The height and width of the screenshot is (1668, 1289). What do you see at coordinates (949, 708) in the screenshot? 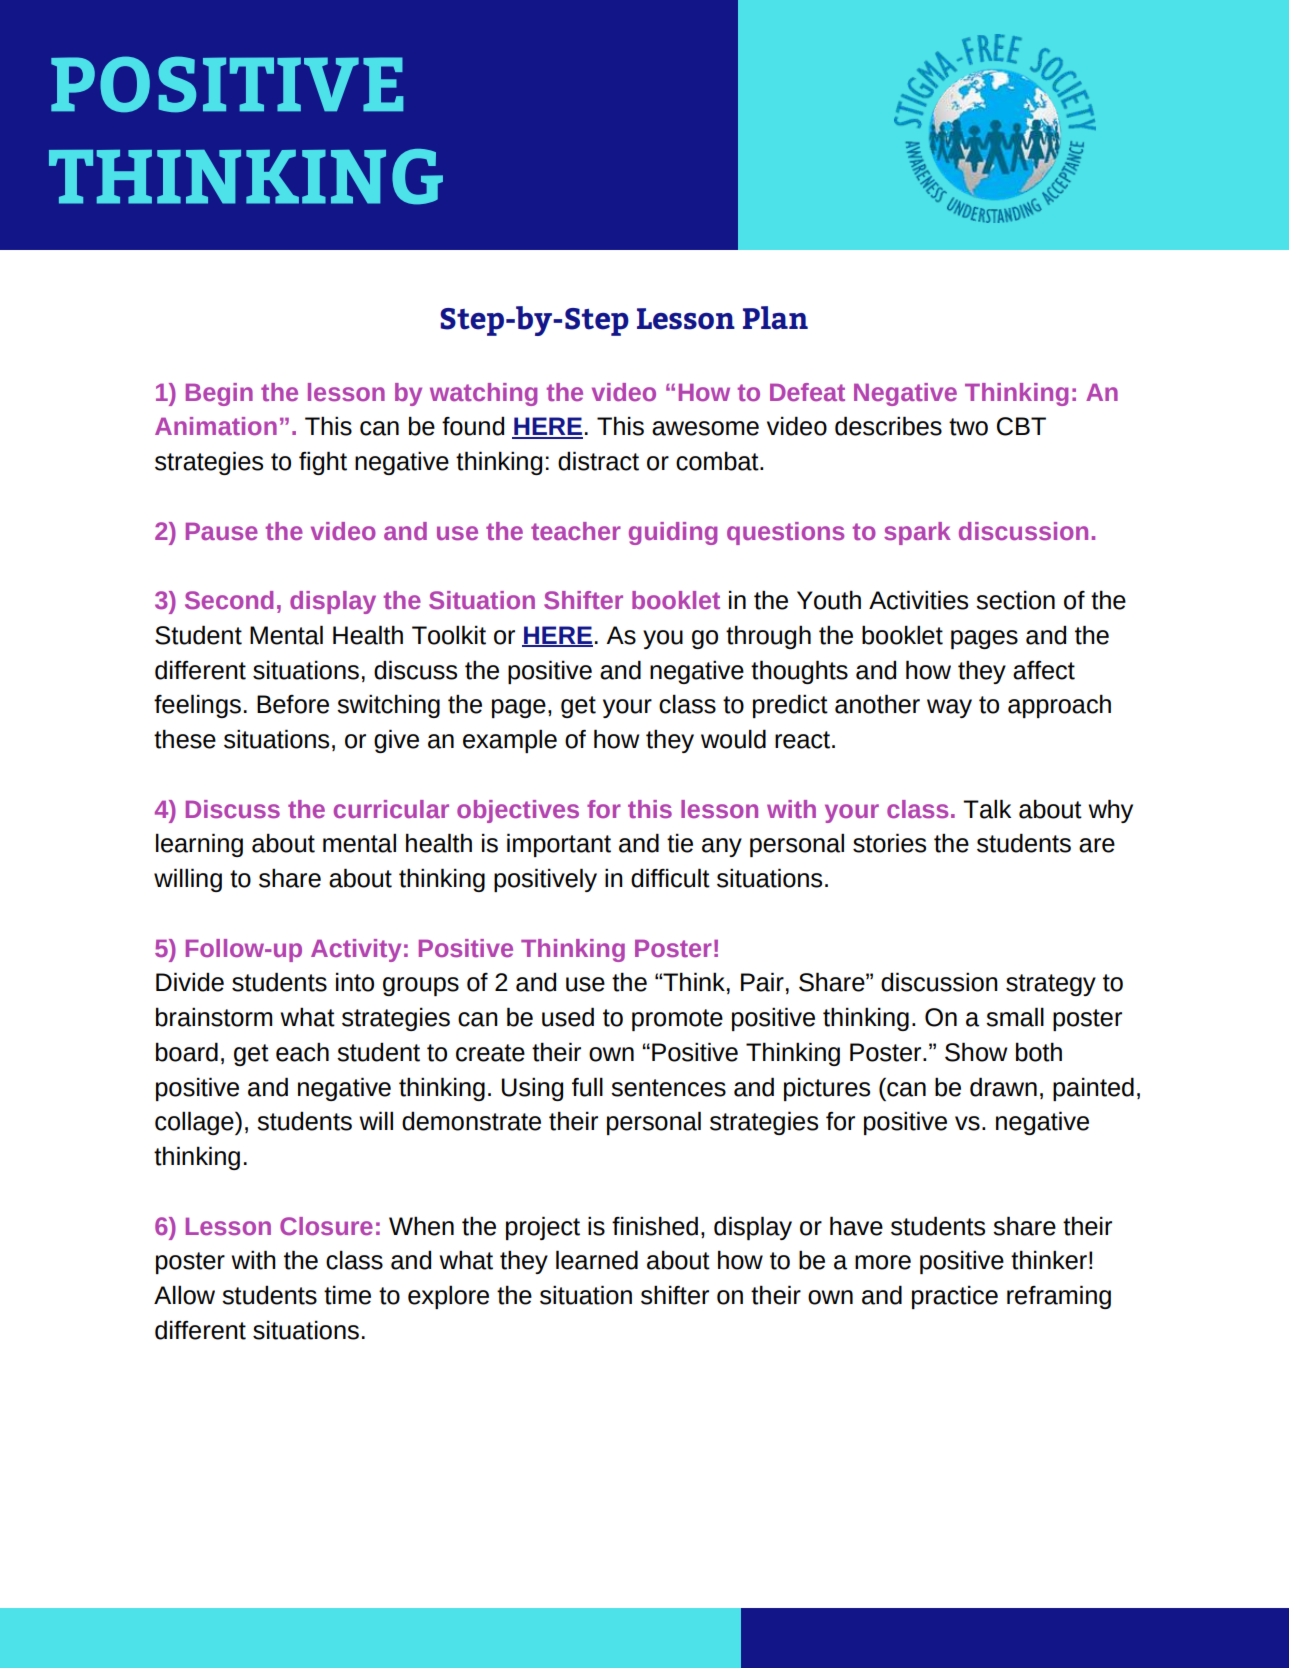
I see `way` at bounding box center [949, 708].
